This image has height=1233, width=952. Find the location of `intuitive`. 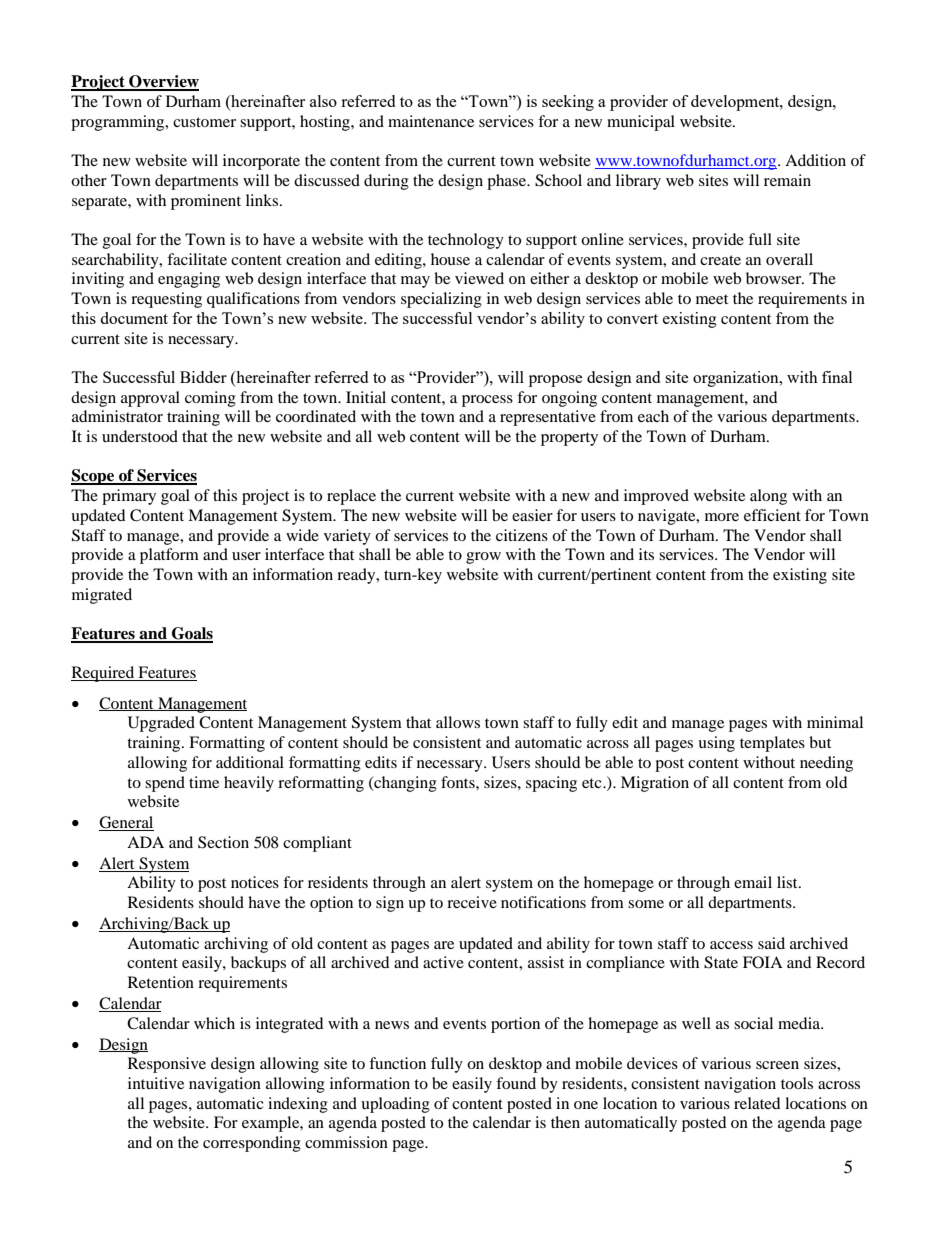

intuitive is located at coordinates (156, 1083).
